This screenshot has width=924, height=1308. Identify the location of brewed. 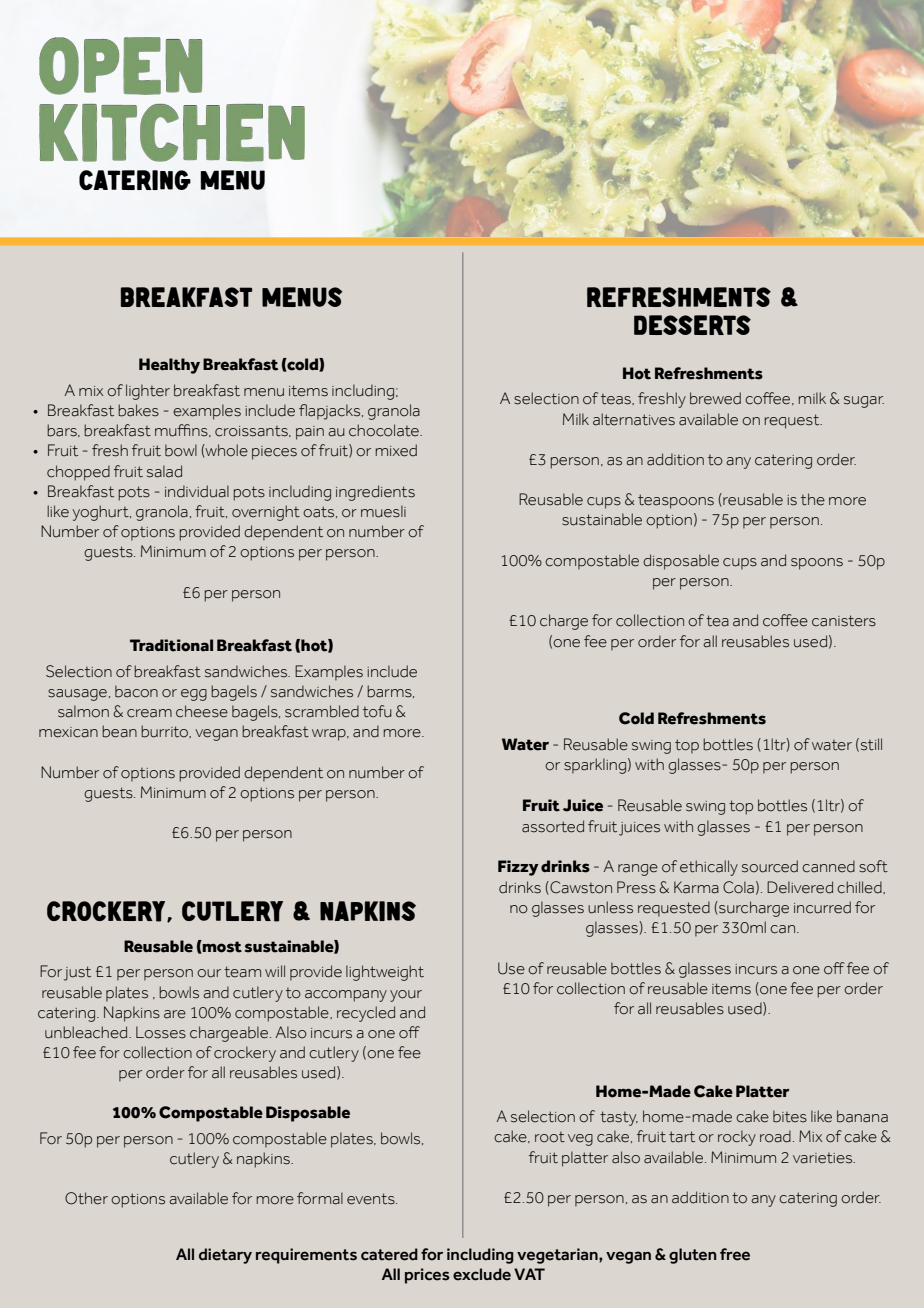
(715, 398).
